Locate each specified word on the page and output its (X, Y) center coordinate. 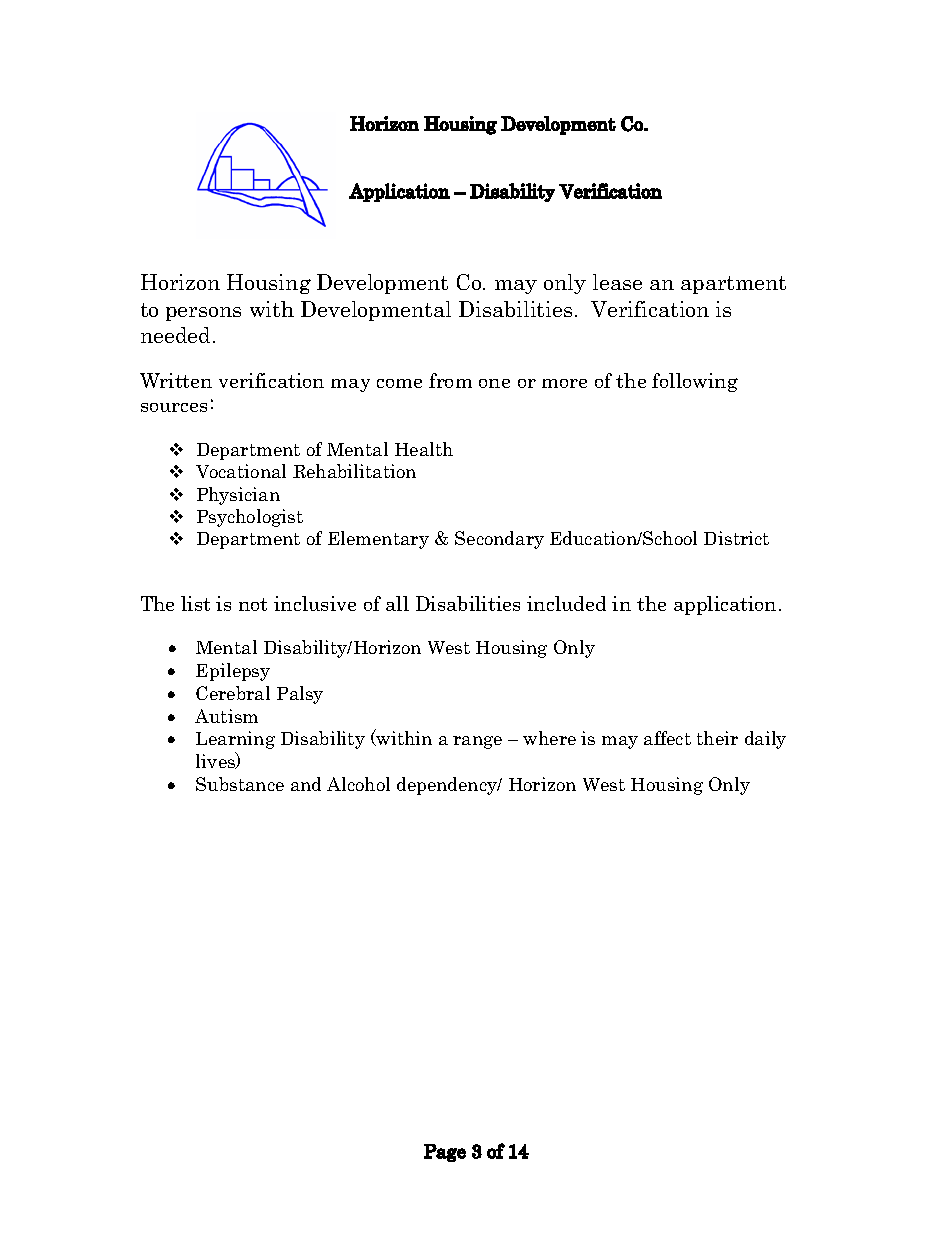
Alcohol (358, 784)
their (717, 738)
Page (445, 1153)
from (450, 380)
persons (203, 314)
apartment (733, 285)
